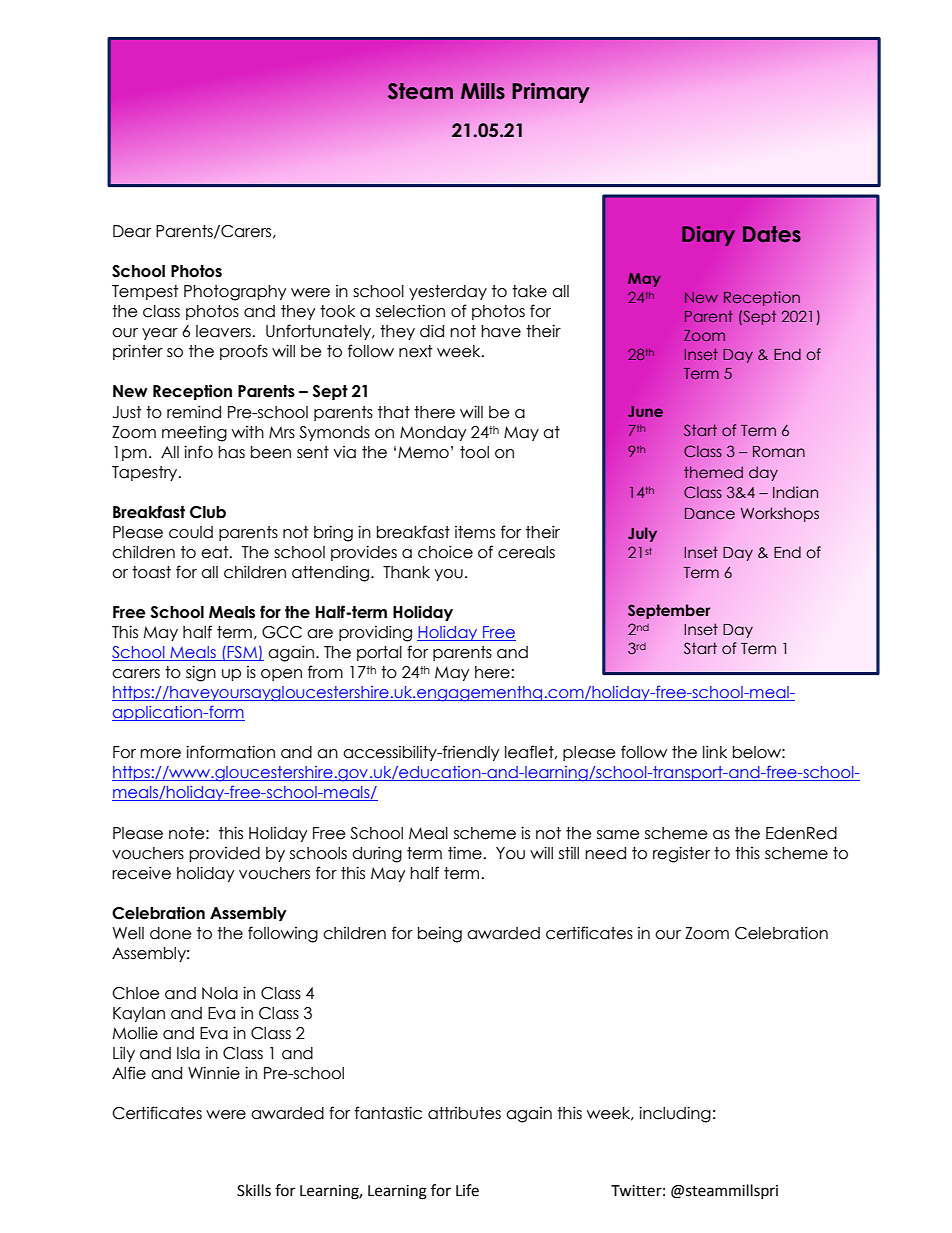  Describe the element at coordinates (715, 751) in the document. I see `link` at that location.
